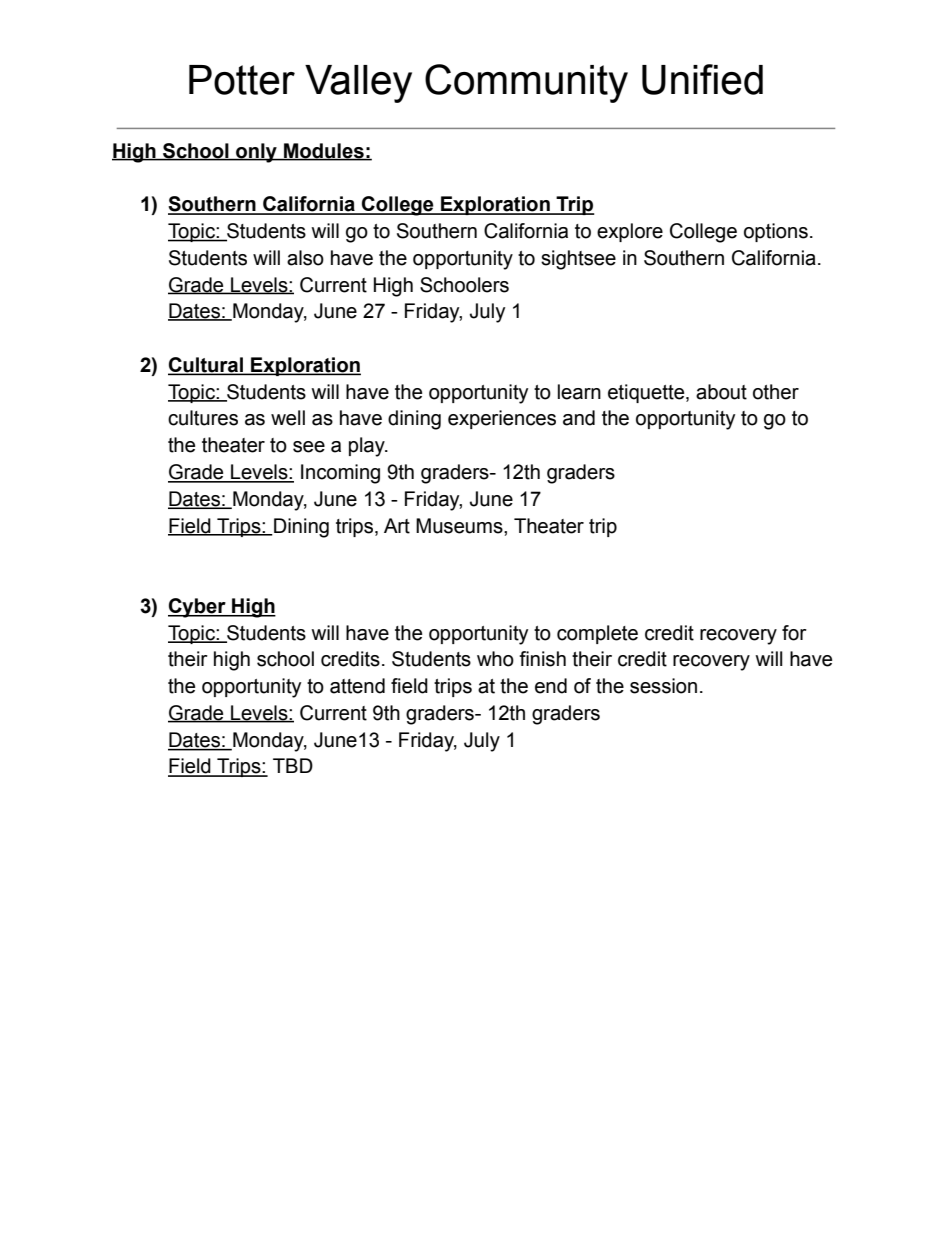 This image has width=952, height=1233. I want to click on Museums, so click(460, 526).
